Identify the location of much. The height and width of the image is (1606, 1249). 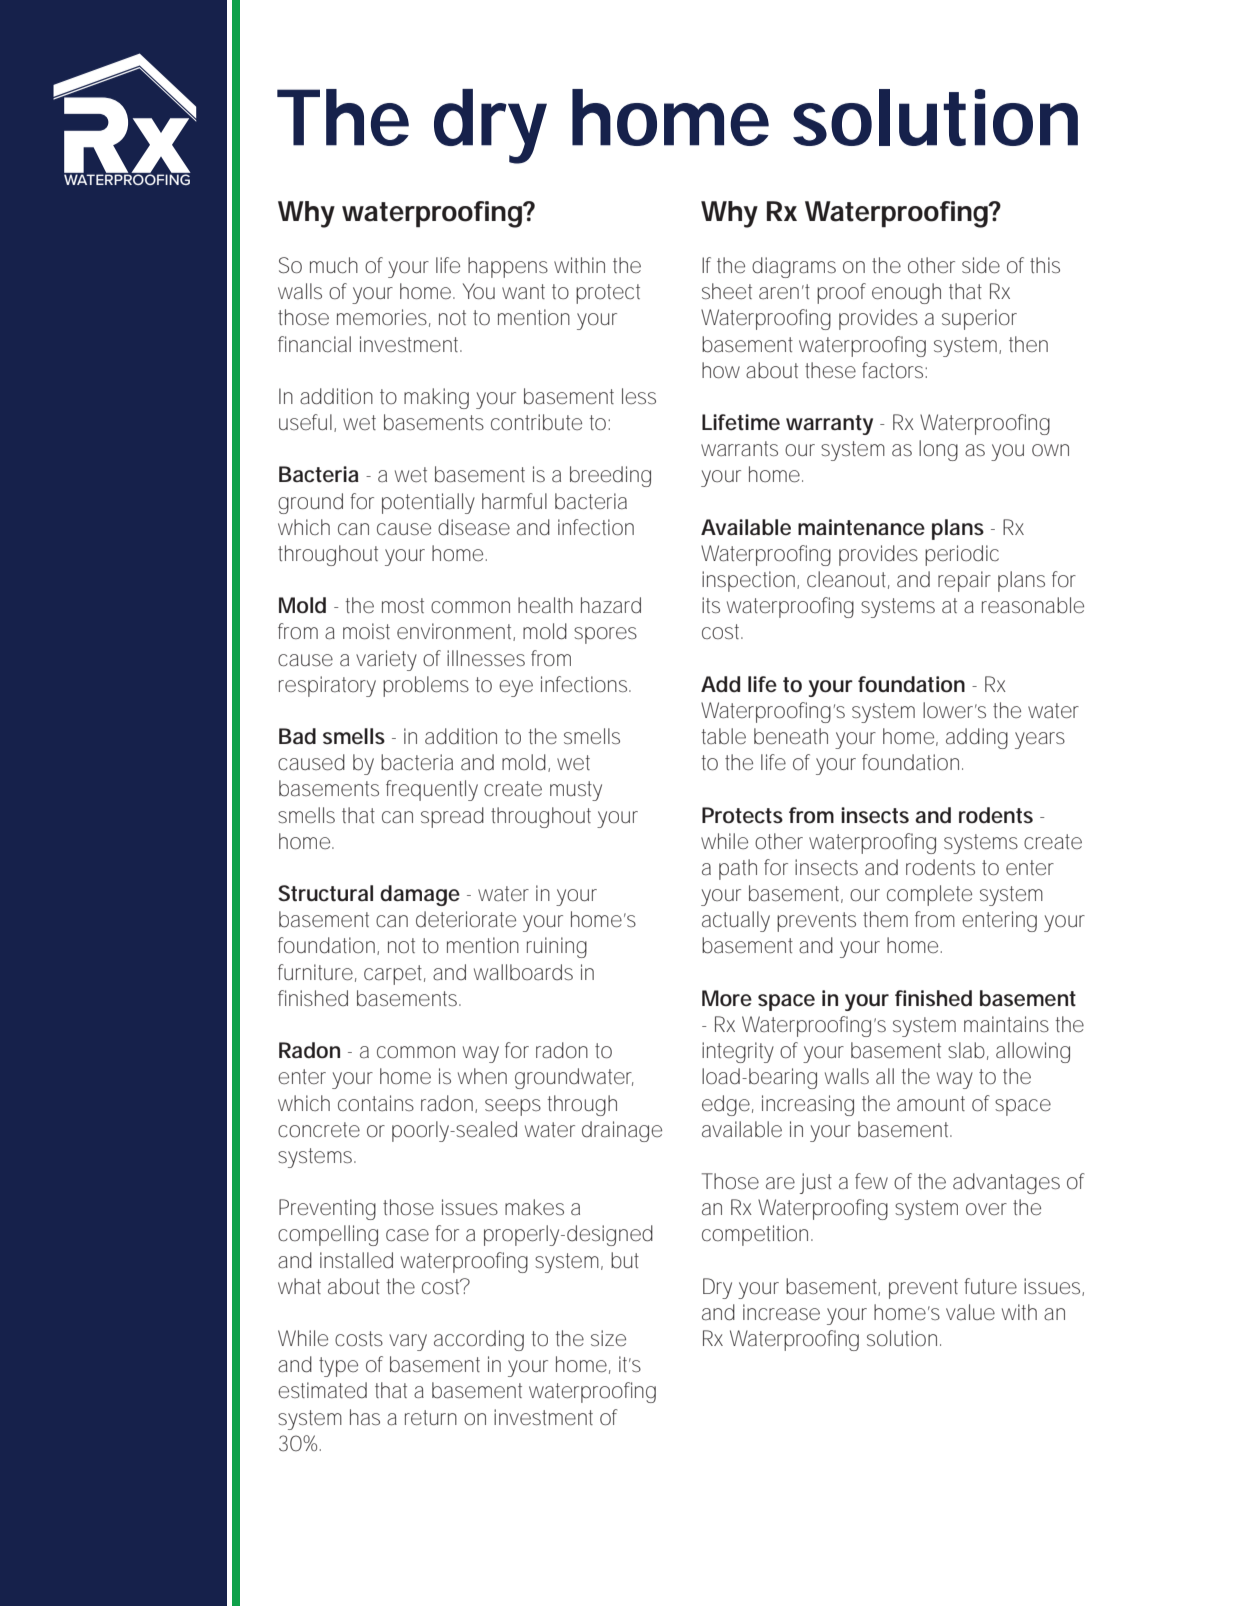
(334, 265).
